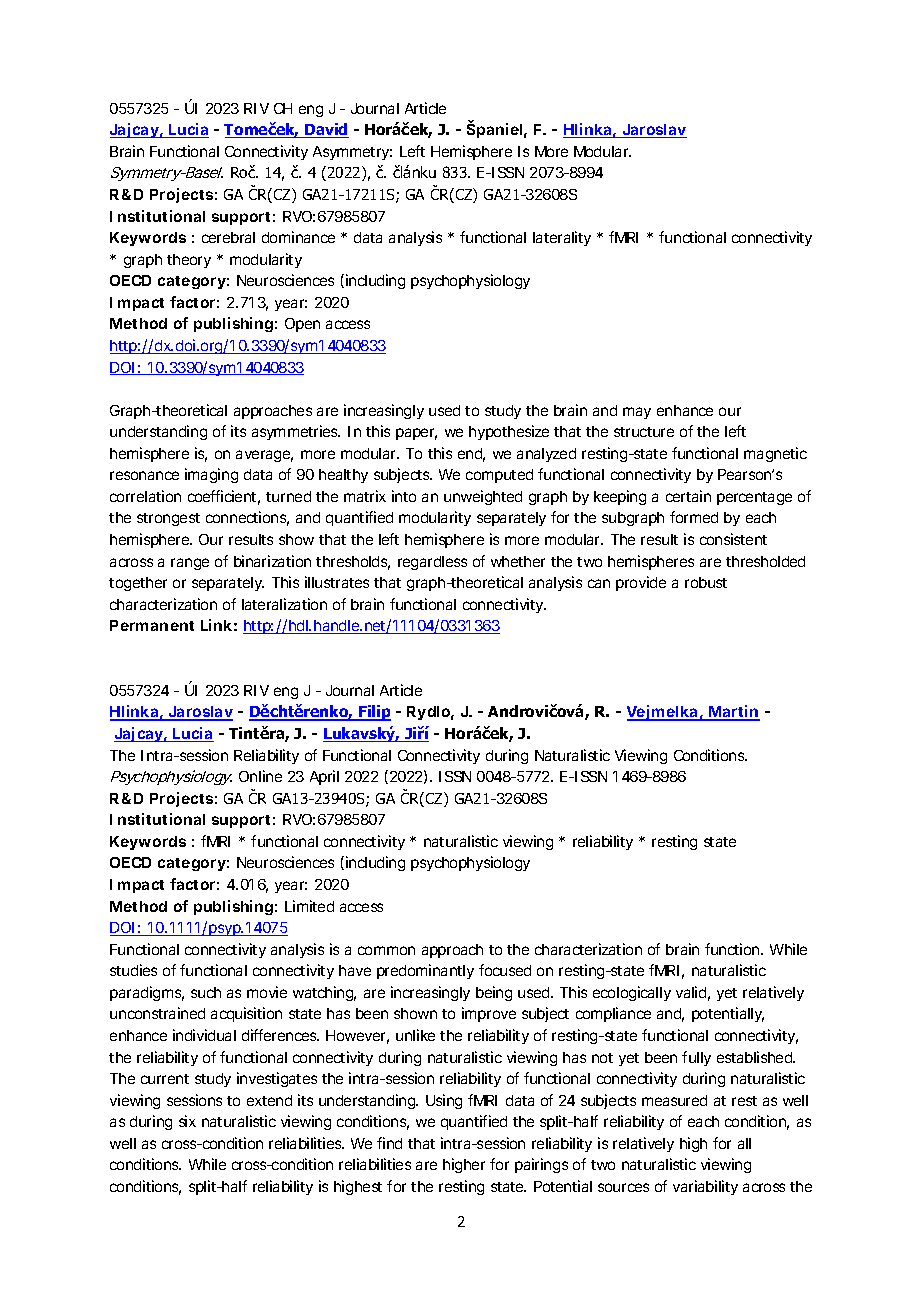 This page has width=924, height=1308. Describe the element at coordinates (444, 1101) in the page. I see `Using` at that location.
